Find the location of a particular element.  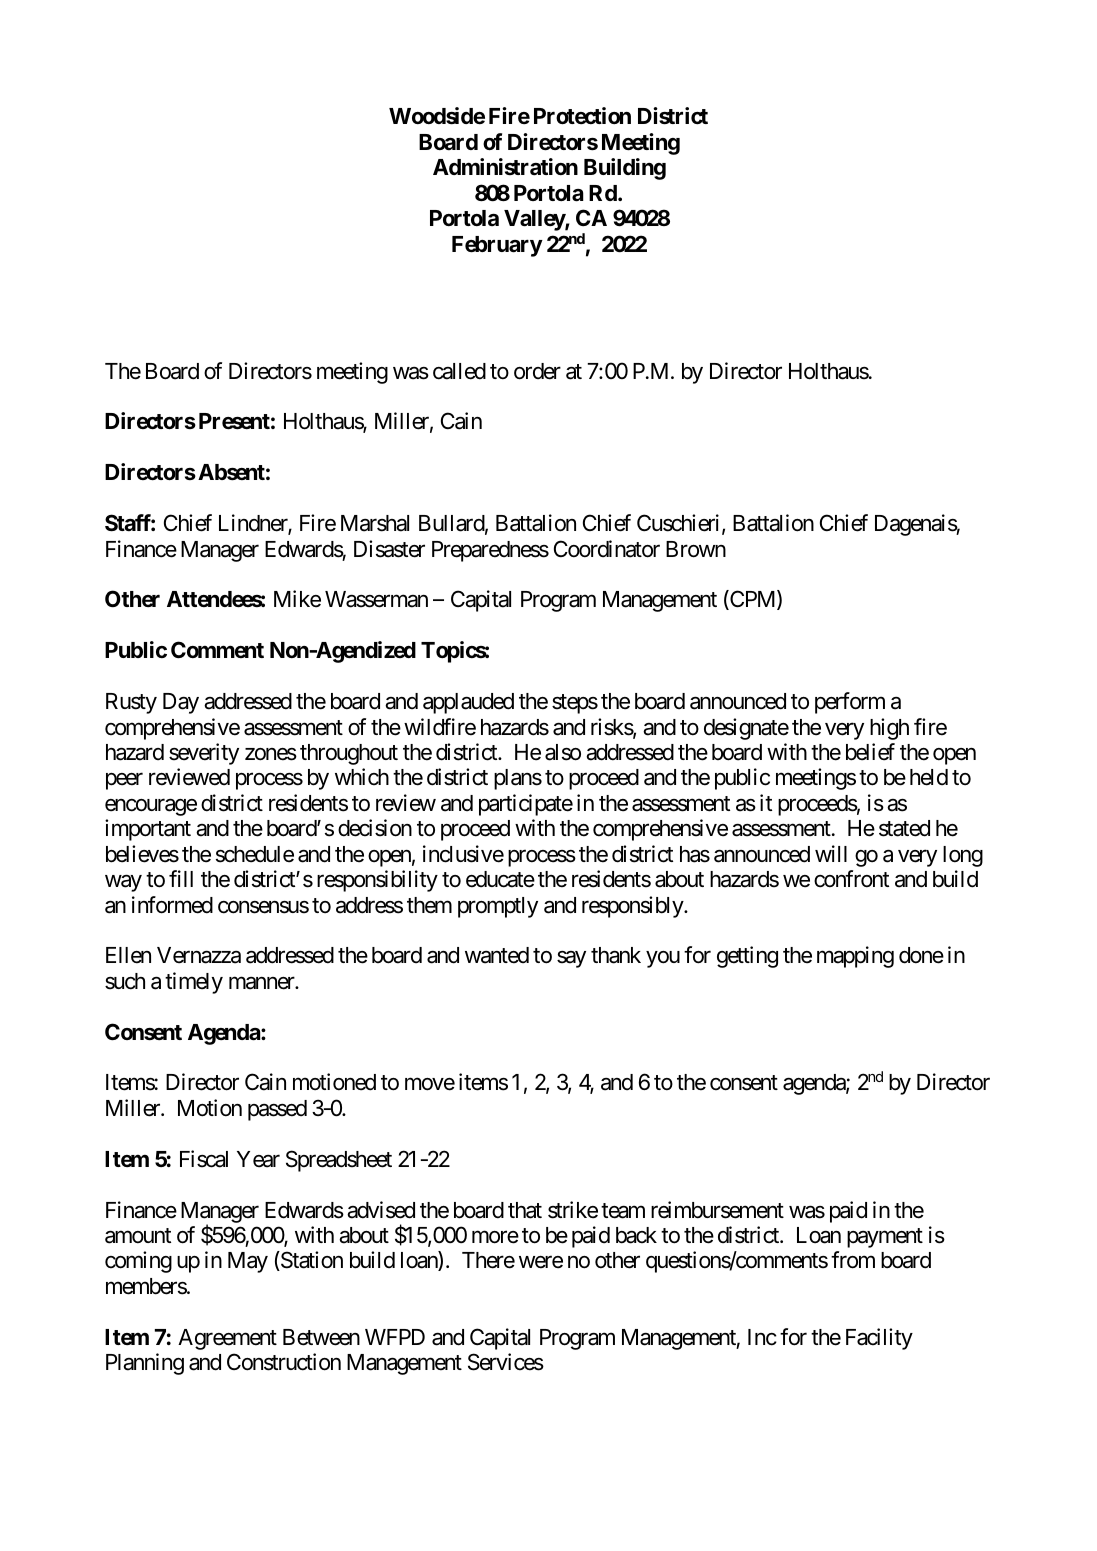

Protection is located at coordinates (582, 115).
